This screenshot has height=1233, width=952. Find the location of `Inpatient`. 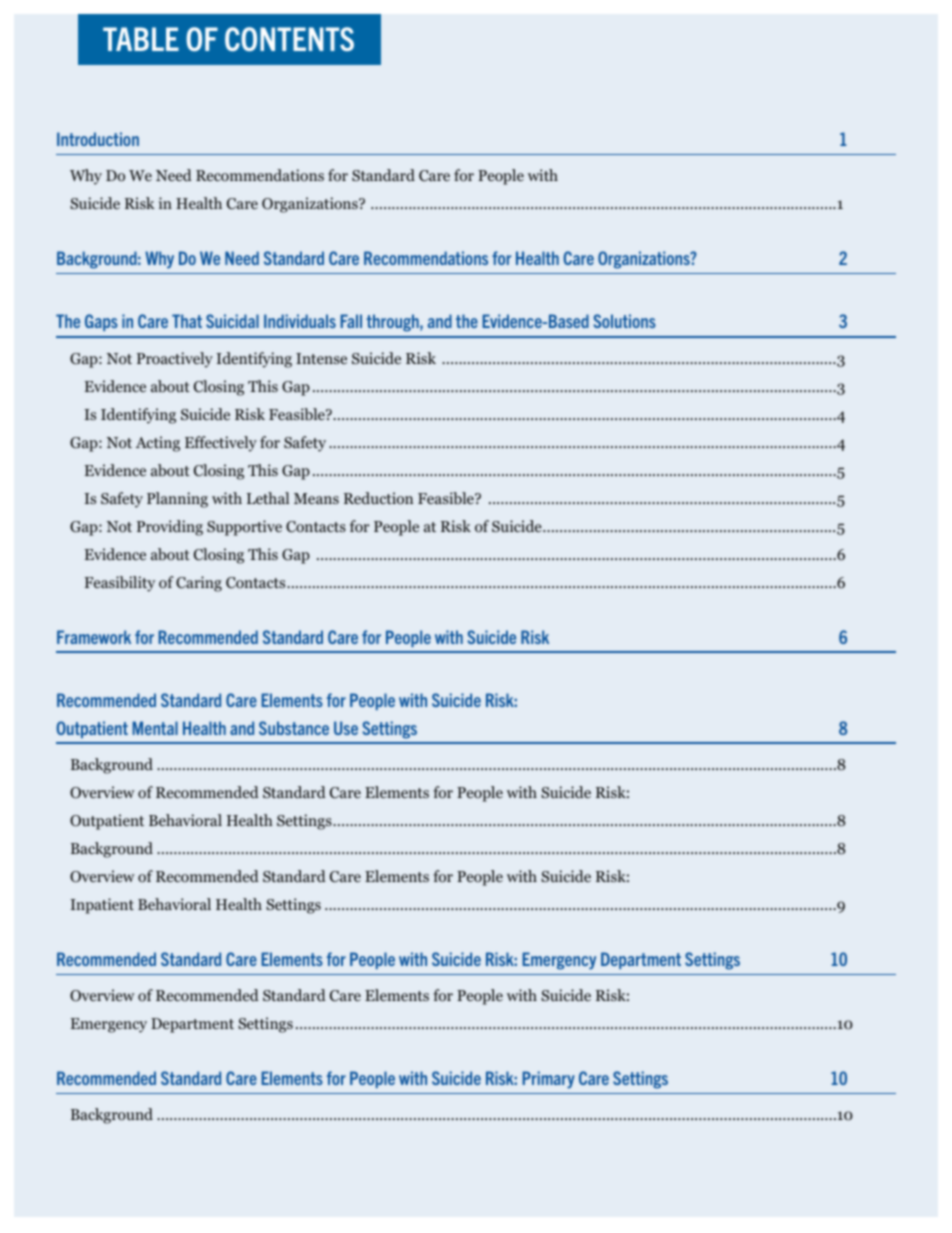

Inpatient is located at coordinates (102, 906).
